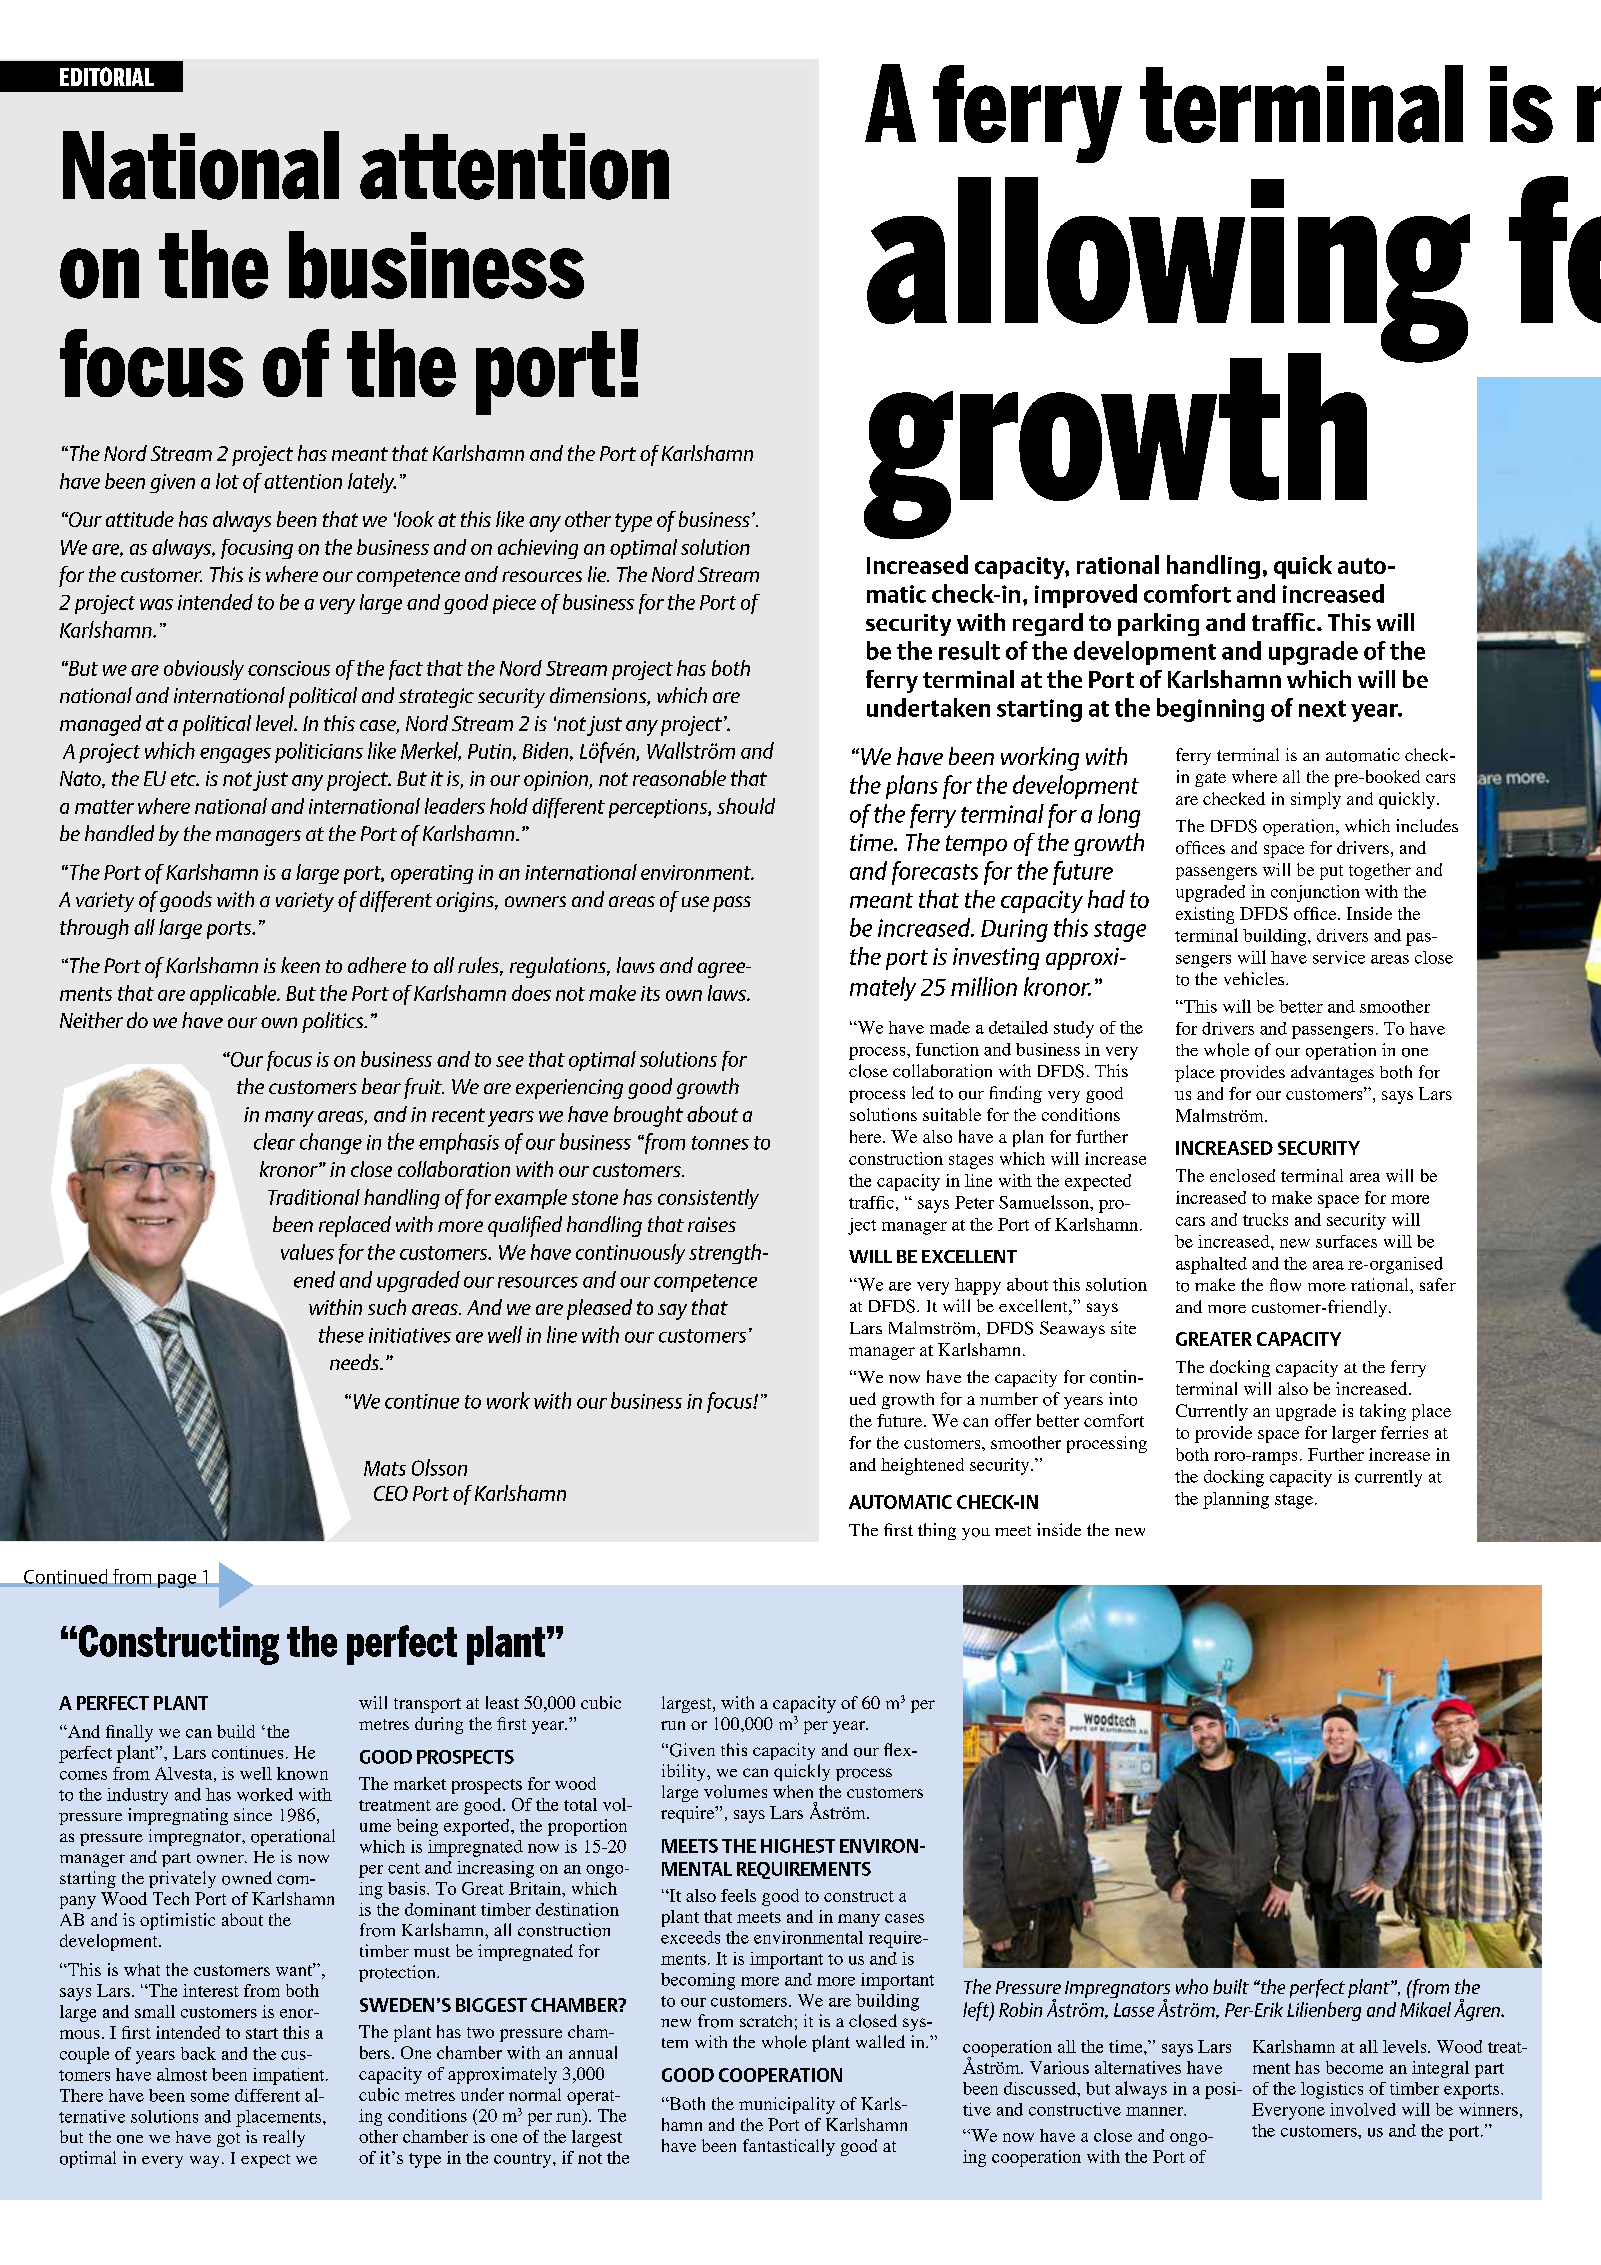  Describe the element at coordinates (787, 2105) in the document. I see `municipality` at that location.
